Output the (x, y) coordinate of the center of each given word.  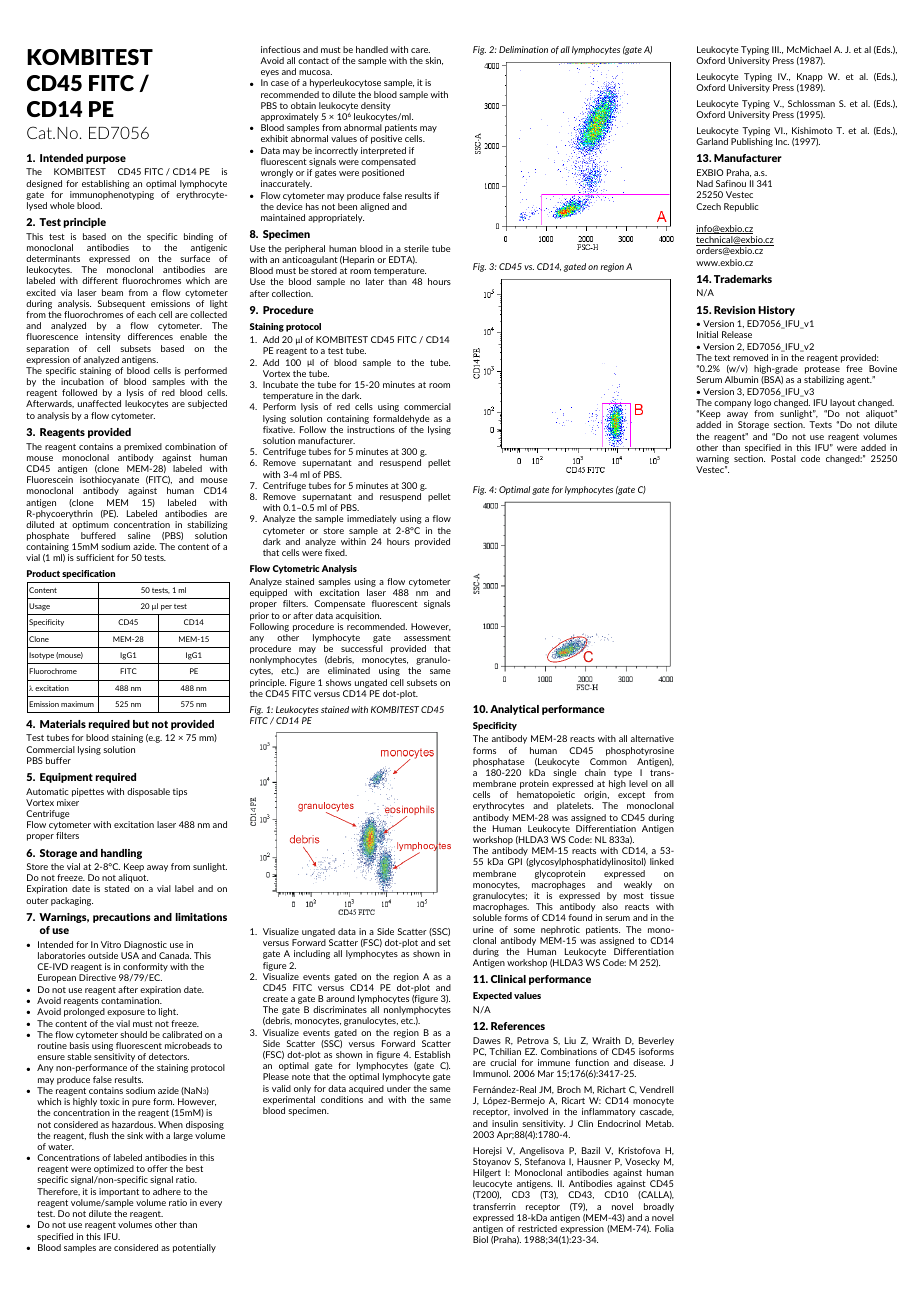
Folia (664, 1228)
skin (434, 61)
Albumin (741, 379)
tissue (662, 895)
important (119, 1192)
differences (150, 336)
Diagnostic (145, 945)
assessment (427, 638)
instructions (371, 429)
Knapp (810, 77)
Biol (480, 1239)
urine (483, 929)
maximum (77, 704)
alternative (652, 738)
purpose (106, 160)
